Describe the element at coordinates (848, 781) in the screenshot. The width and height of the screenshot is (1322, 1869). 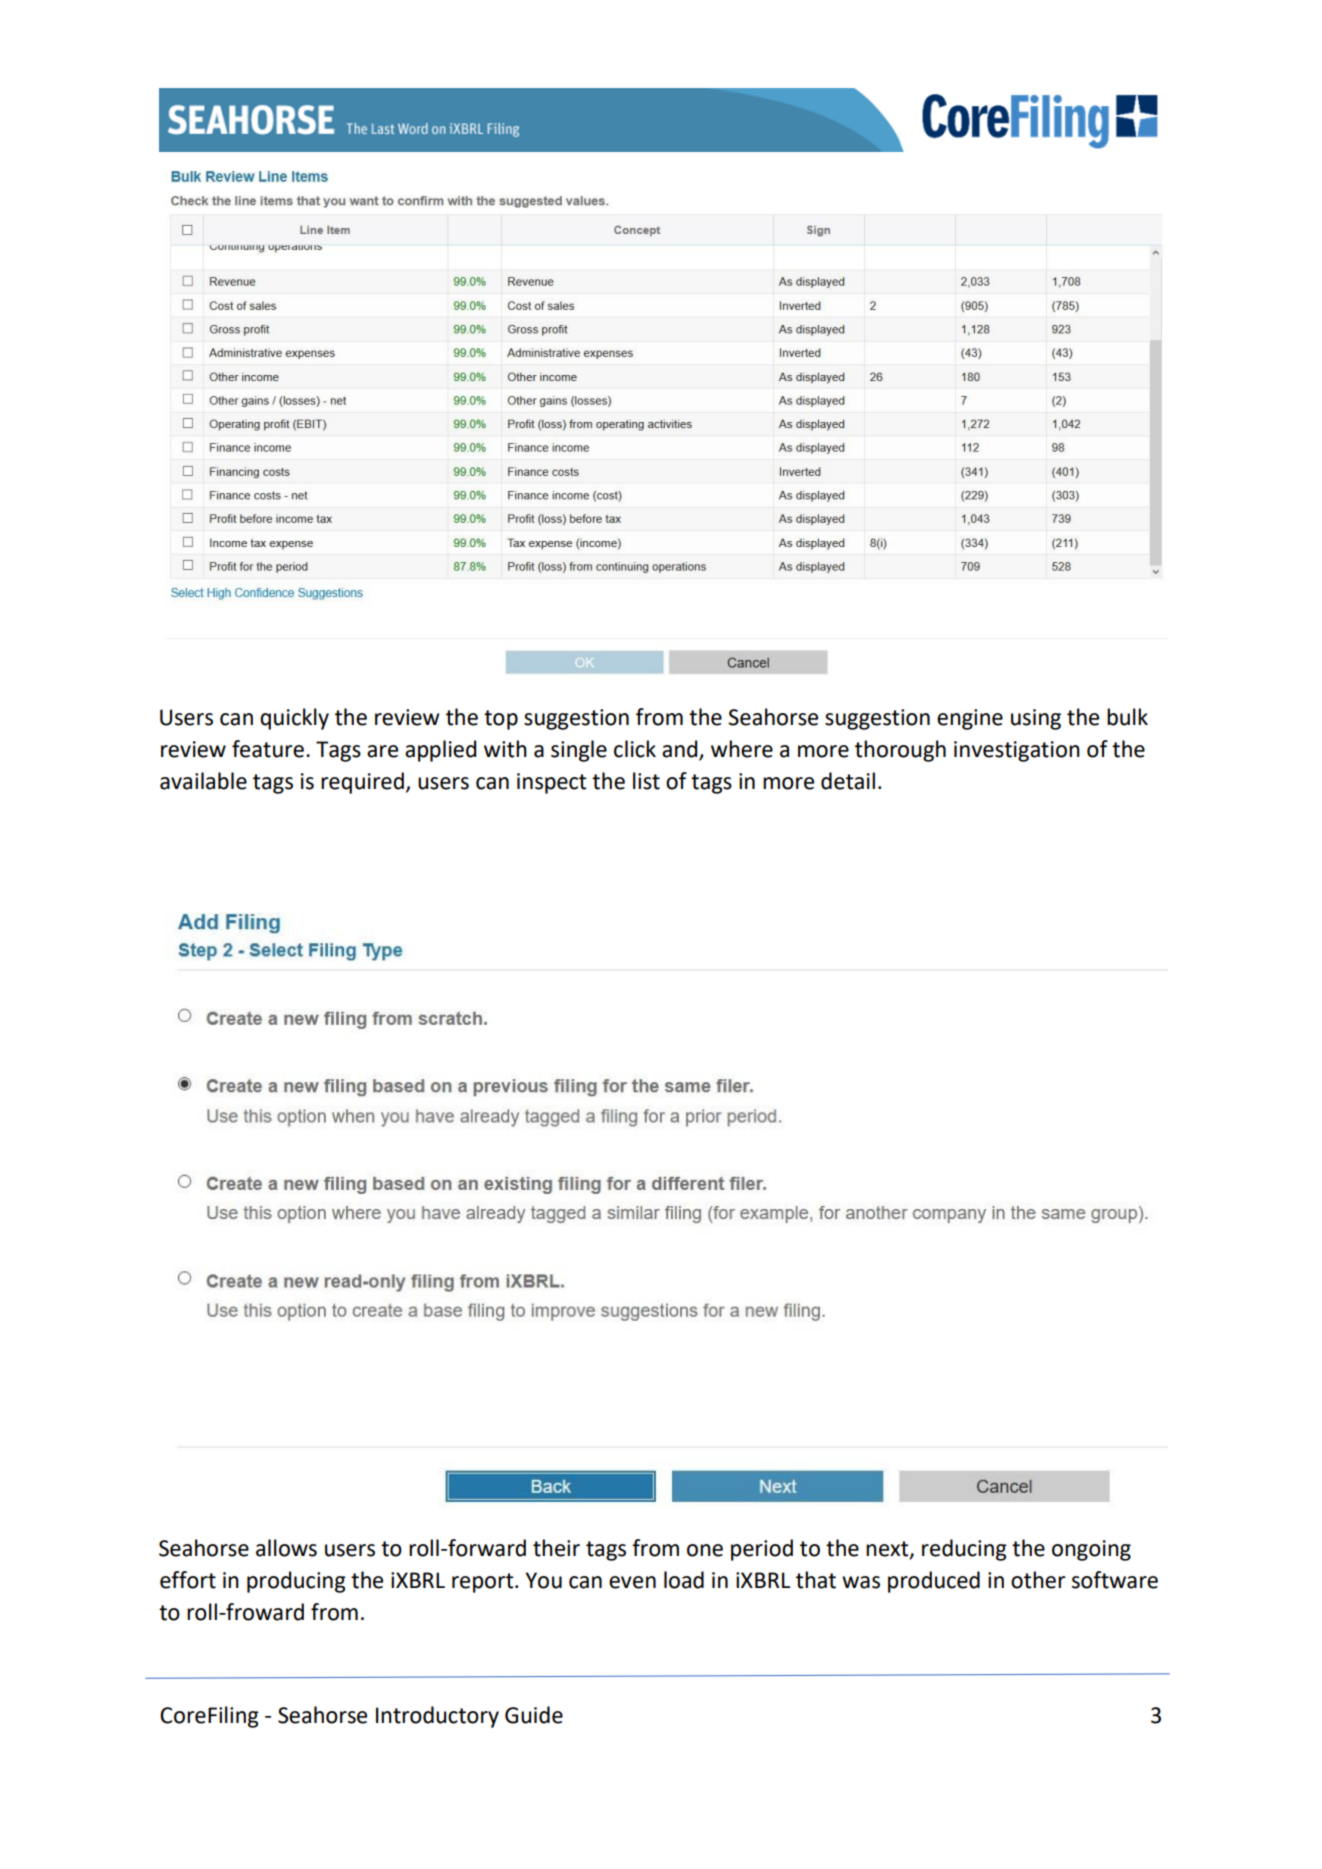
I see `detail` at that location.
